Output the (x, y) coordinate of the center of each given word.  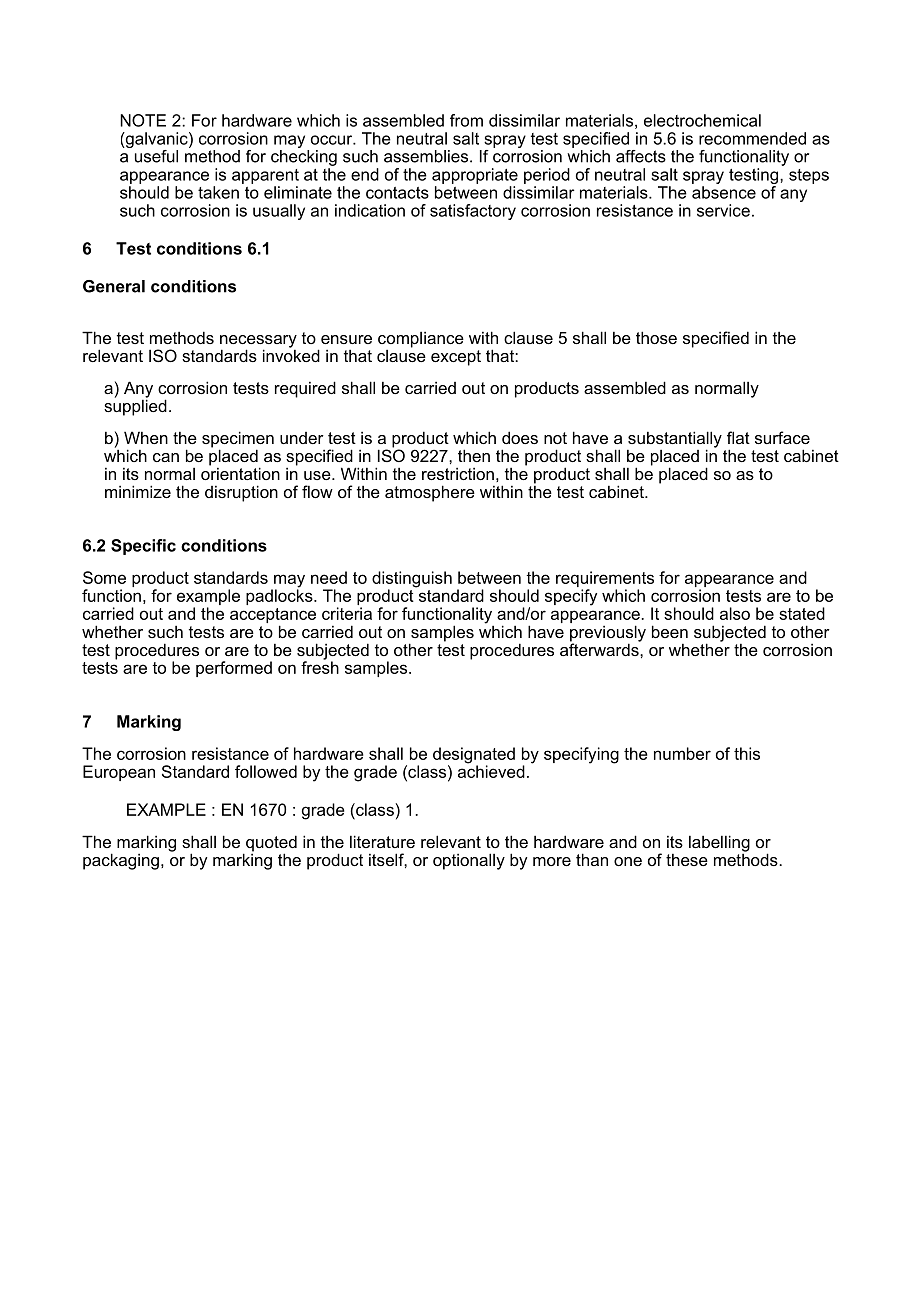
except (456, 358)
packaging (121, 861)
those (656, 337)
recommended (752, 138)
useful (156, 156)
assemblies (427, 156)
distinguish (412, 580)
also (735, 613)
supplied (135, 406)
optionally (469, 861)
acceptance (273, 617)
